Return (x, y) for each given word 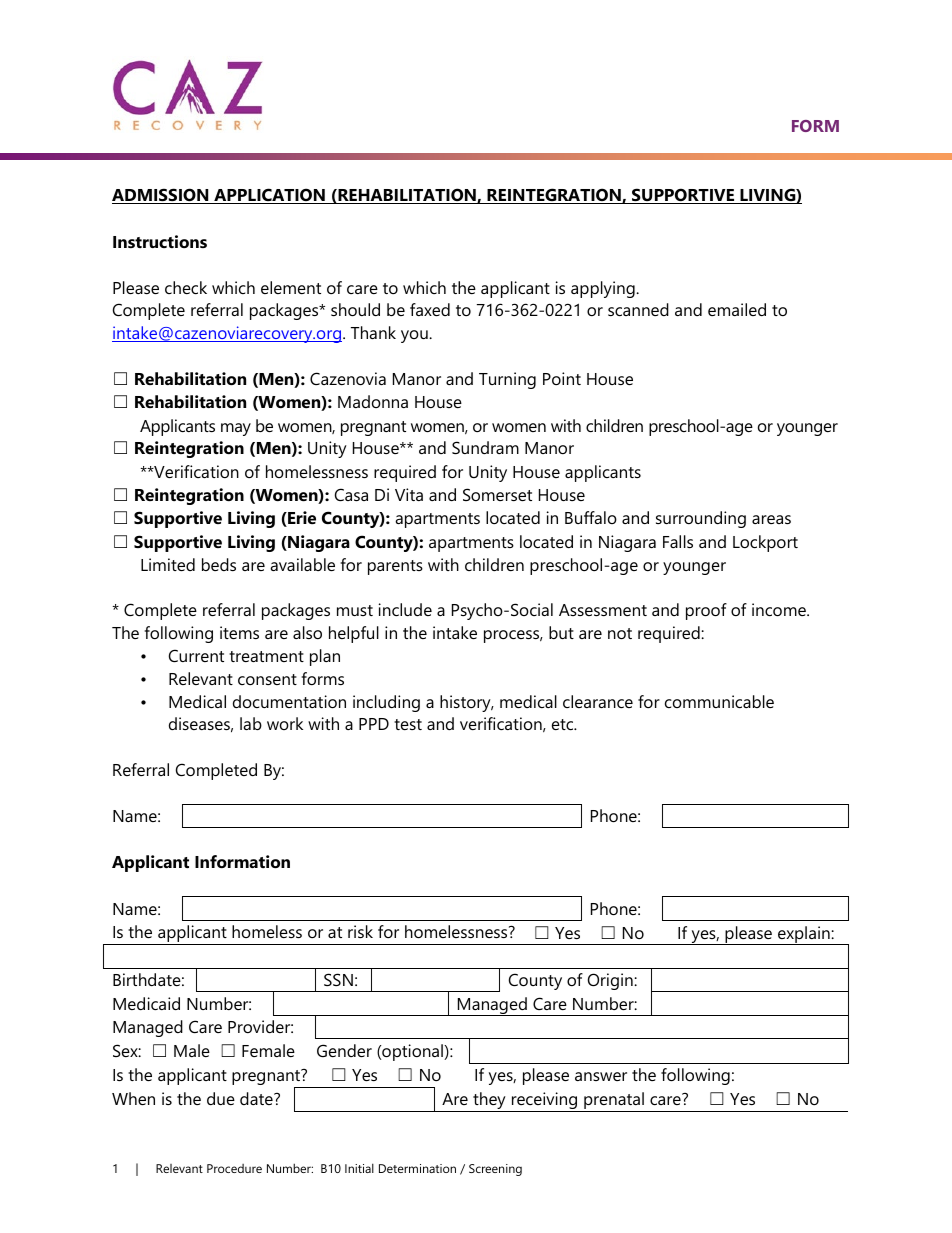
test (408, 724)
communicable (719, 701)
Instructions (160, 241)
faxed (430, 309)
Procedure (234, 1168)
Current (196, 655)
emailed (737, 309)
